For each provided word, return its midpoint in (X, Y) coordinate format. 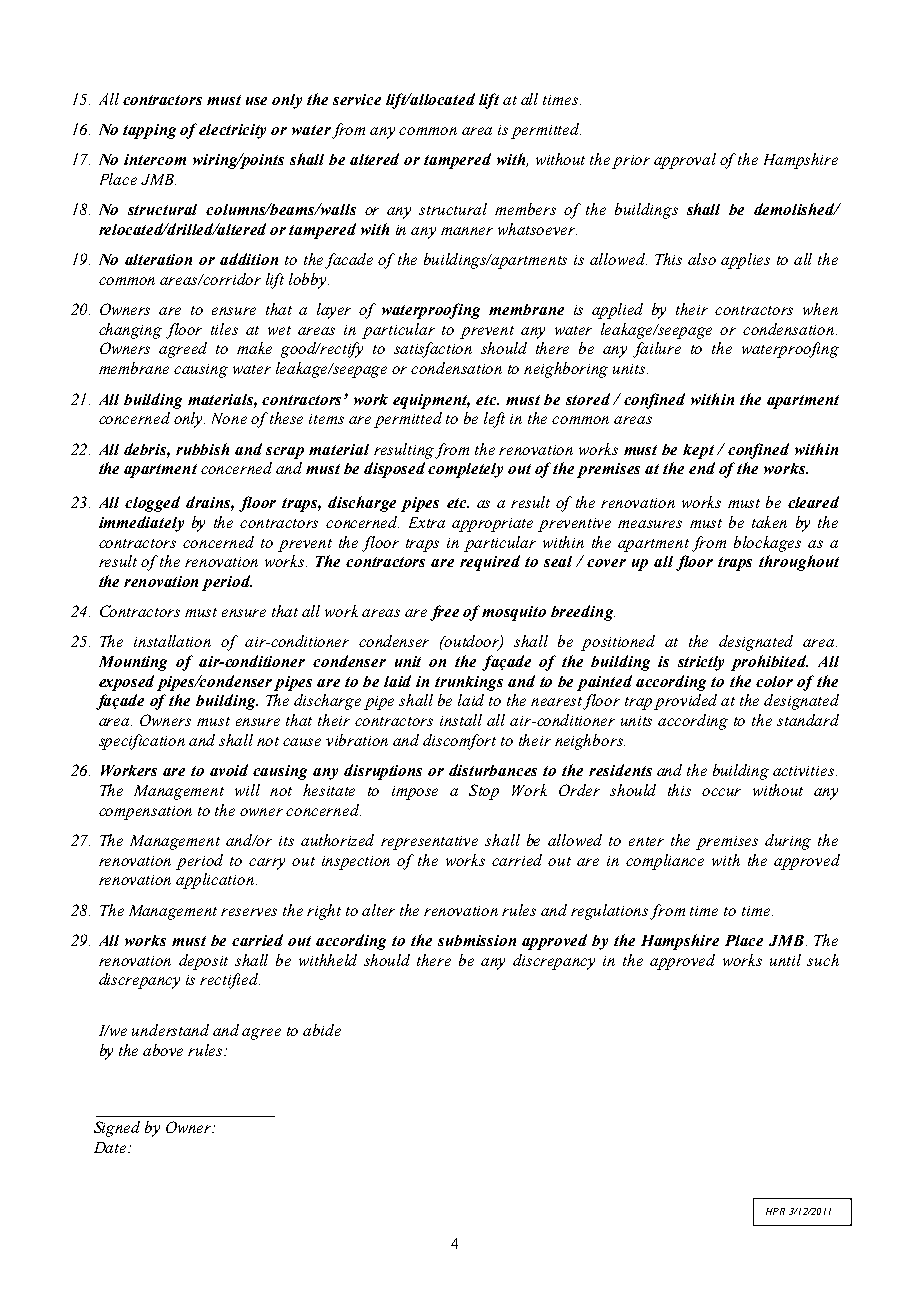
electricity (232, 131)
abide (322, 1030)
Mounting (133, 663)
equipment (431, 401)
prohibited (769, 663)
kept (698, 451)
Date (111, 1147)
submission (477, 940)
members (525, 209)
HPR (775, 1211)
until (785, 960)
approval (685, 161)
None (229, 418)
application (216, 881)
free (444, 613)
